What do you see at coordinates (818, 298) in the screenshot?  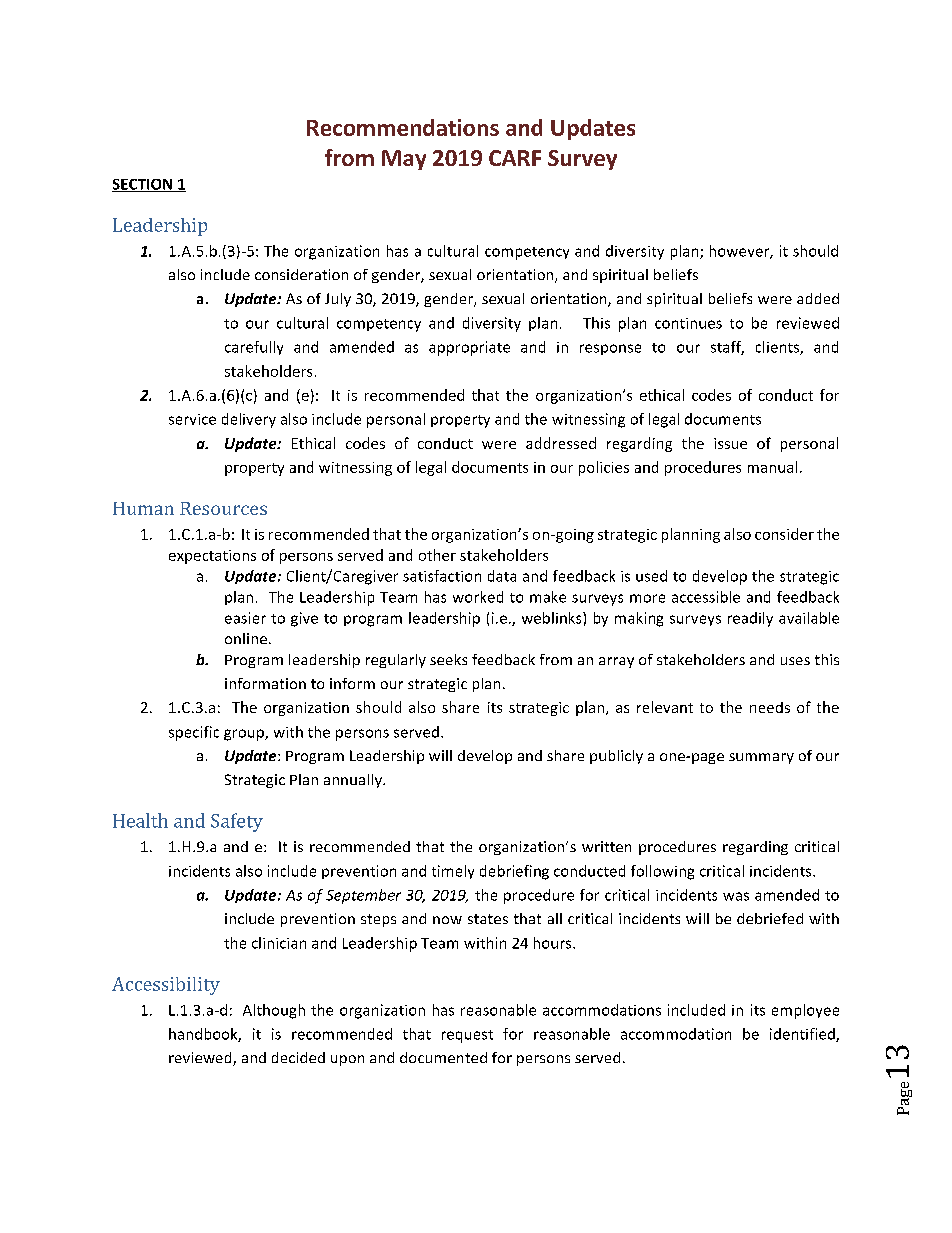 I see `added` at bounding box center [818, 298].
